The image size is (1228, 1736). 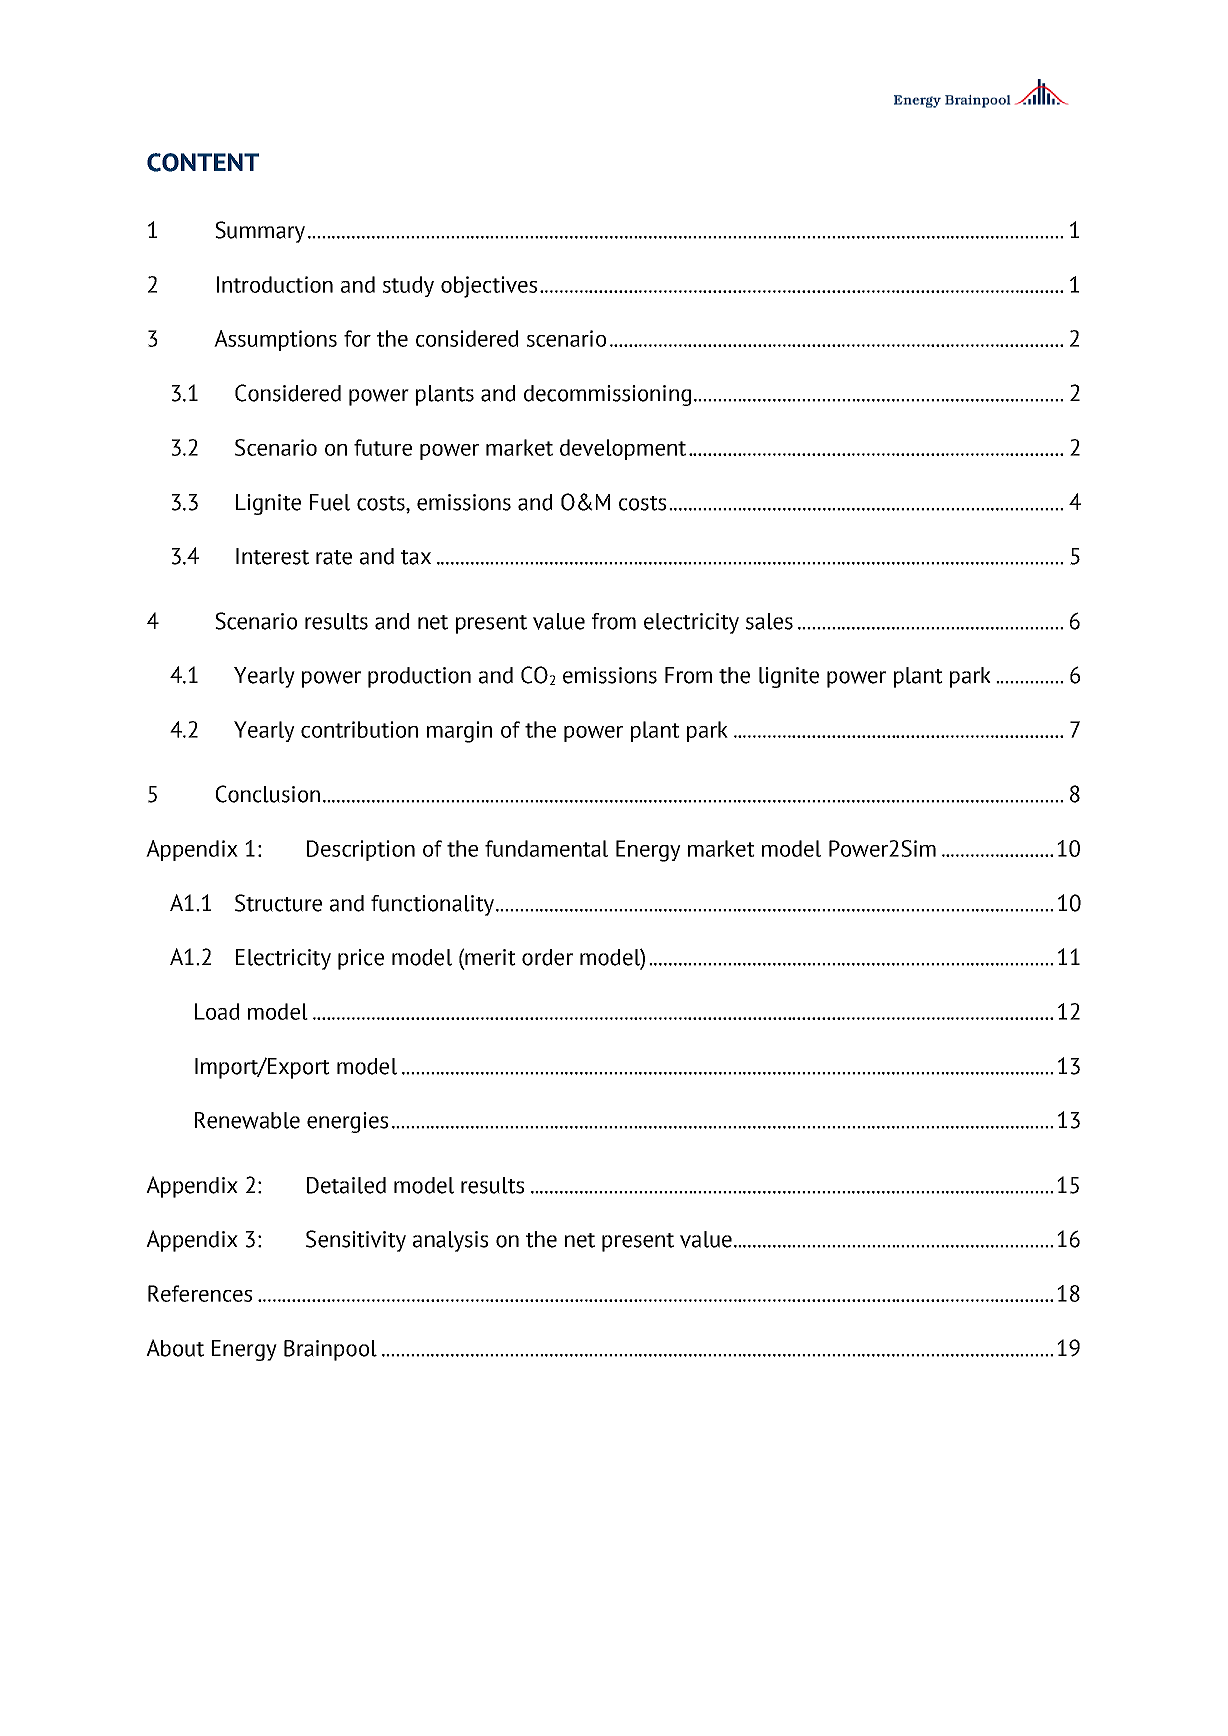 I want to click on sales, so click(x=769, y=621).
